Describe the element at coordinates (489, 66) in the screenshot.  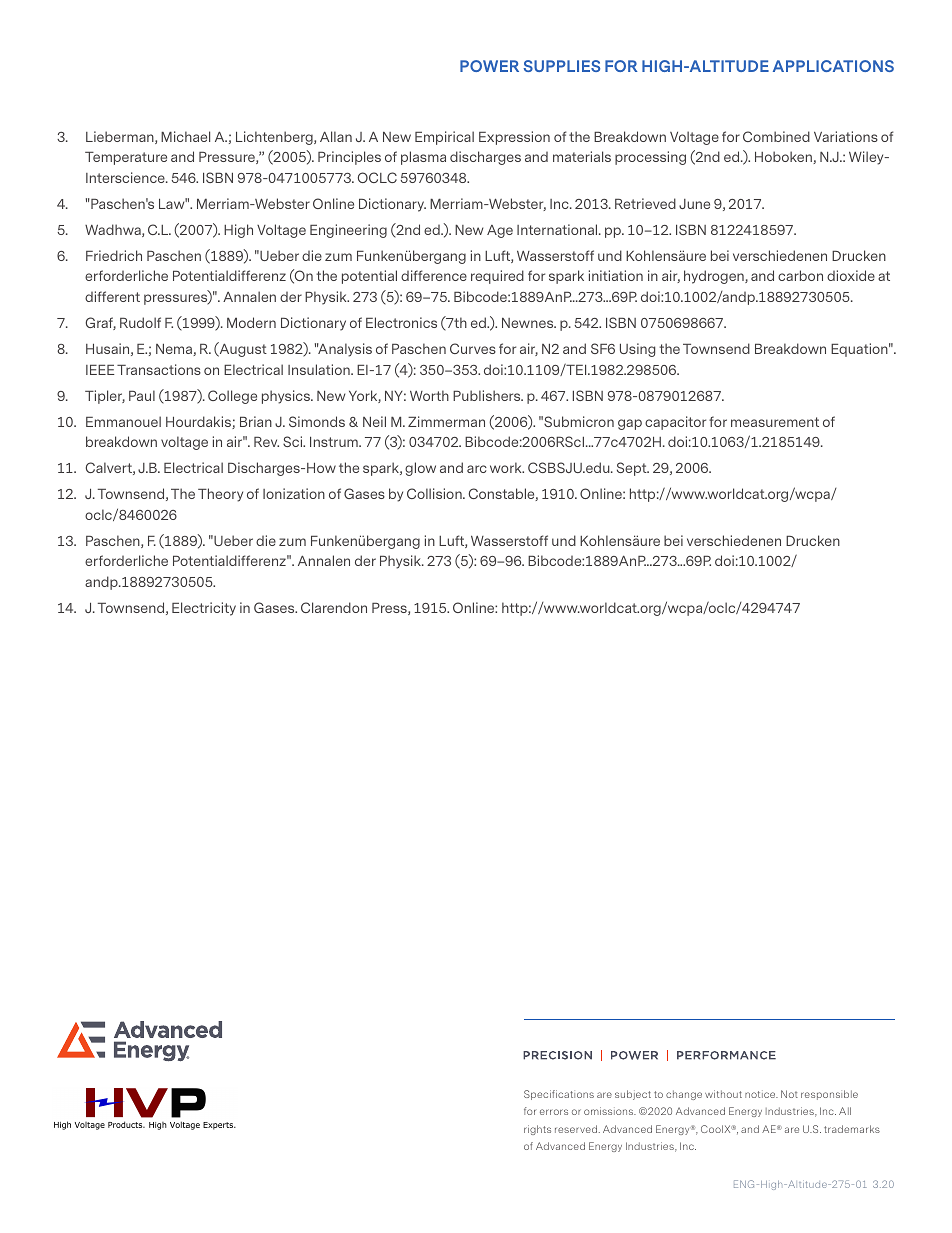
I see `POWER` at that location.
